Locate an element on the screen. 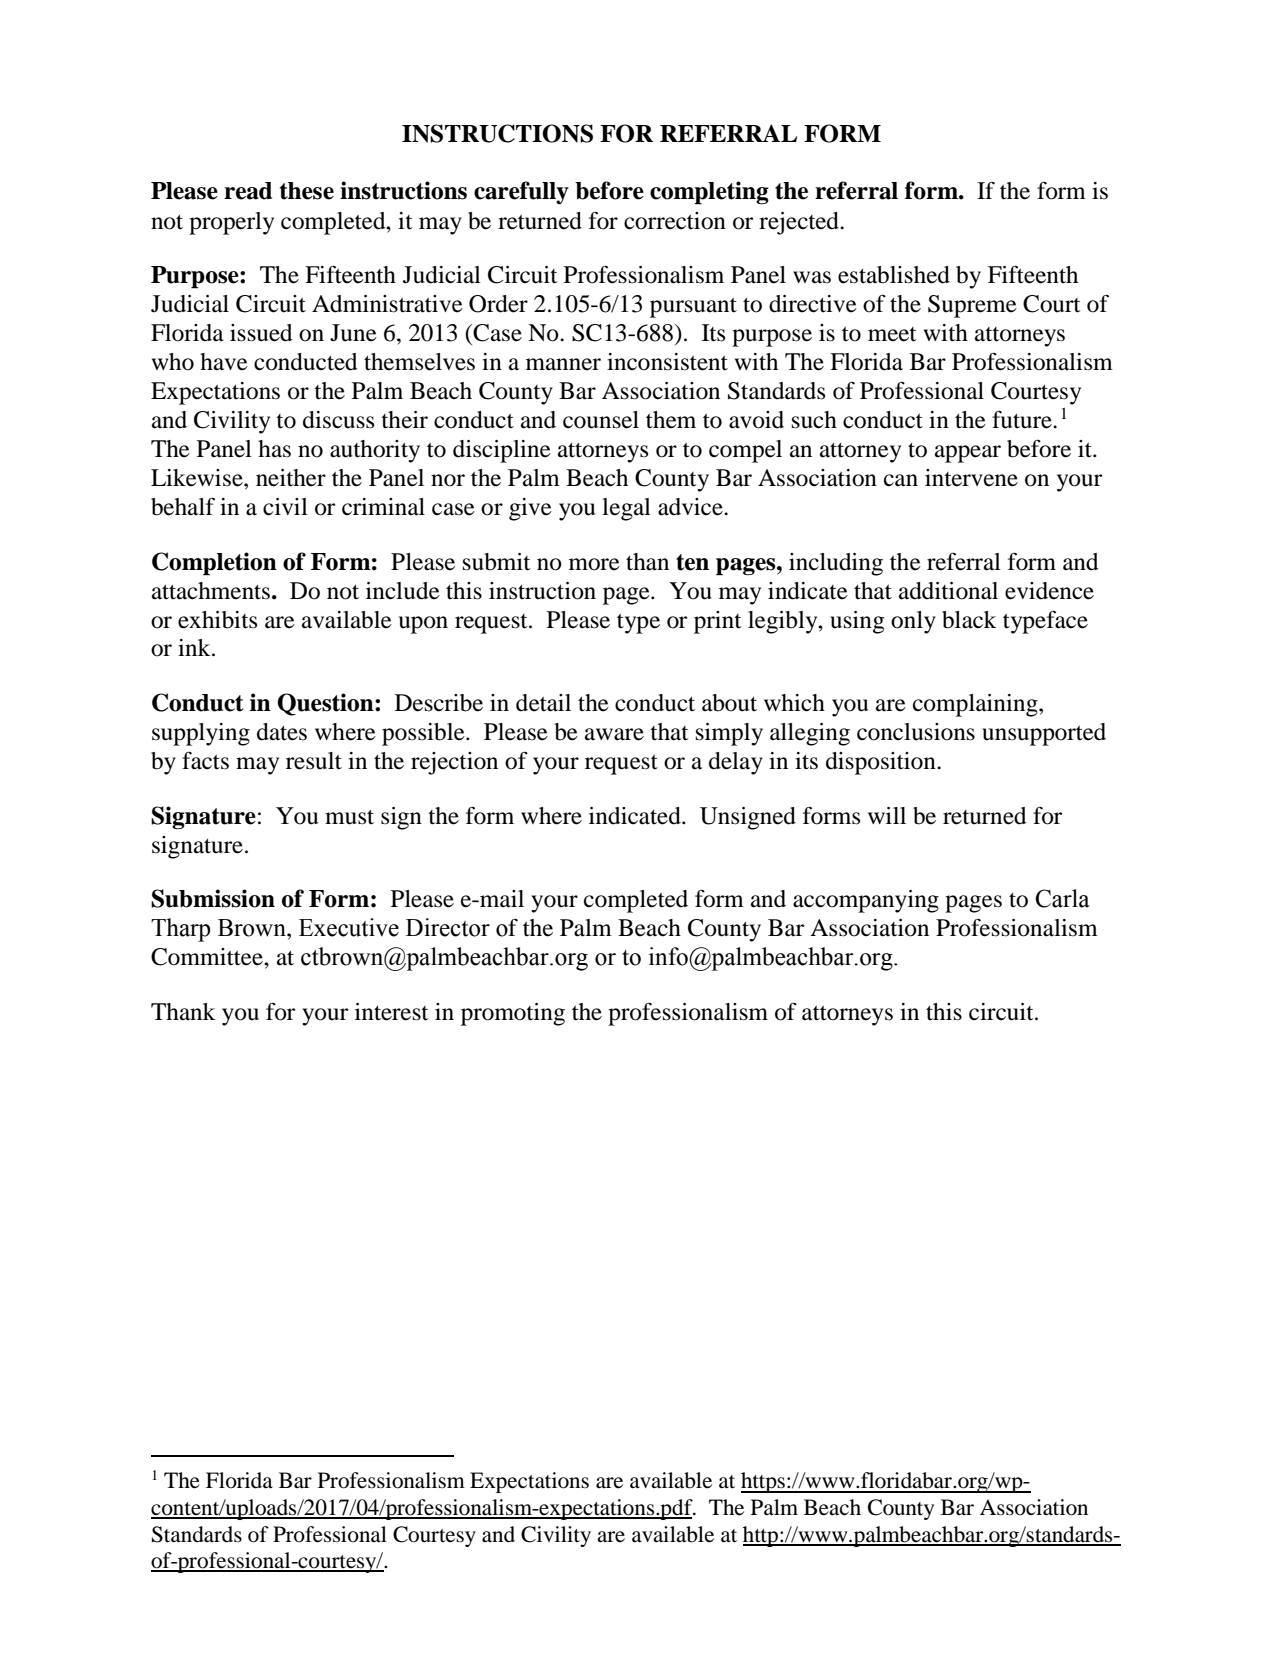 The width and height of the screenshot is (1284, 1662). promoting is located at coordinates (513, 1014).
